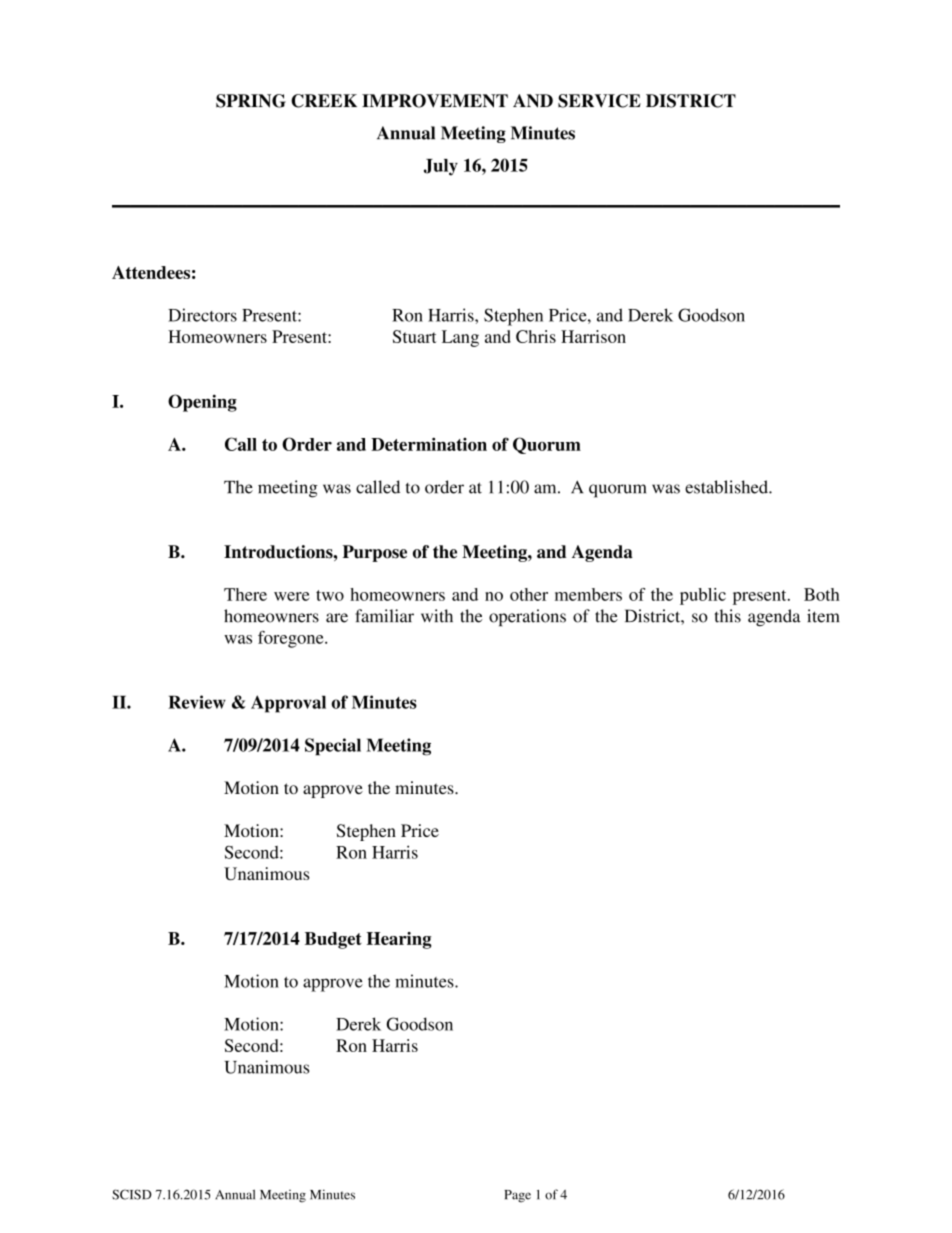  Describe the element at coordinates (291, 596) in the page. I see `were` at that location.
